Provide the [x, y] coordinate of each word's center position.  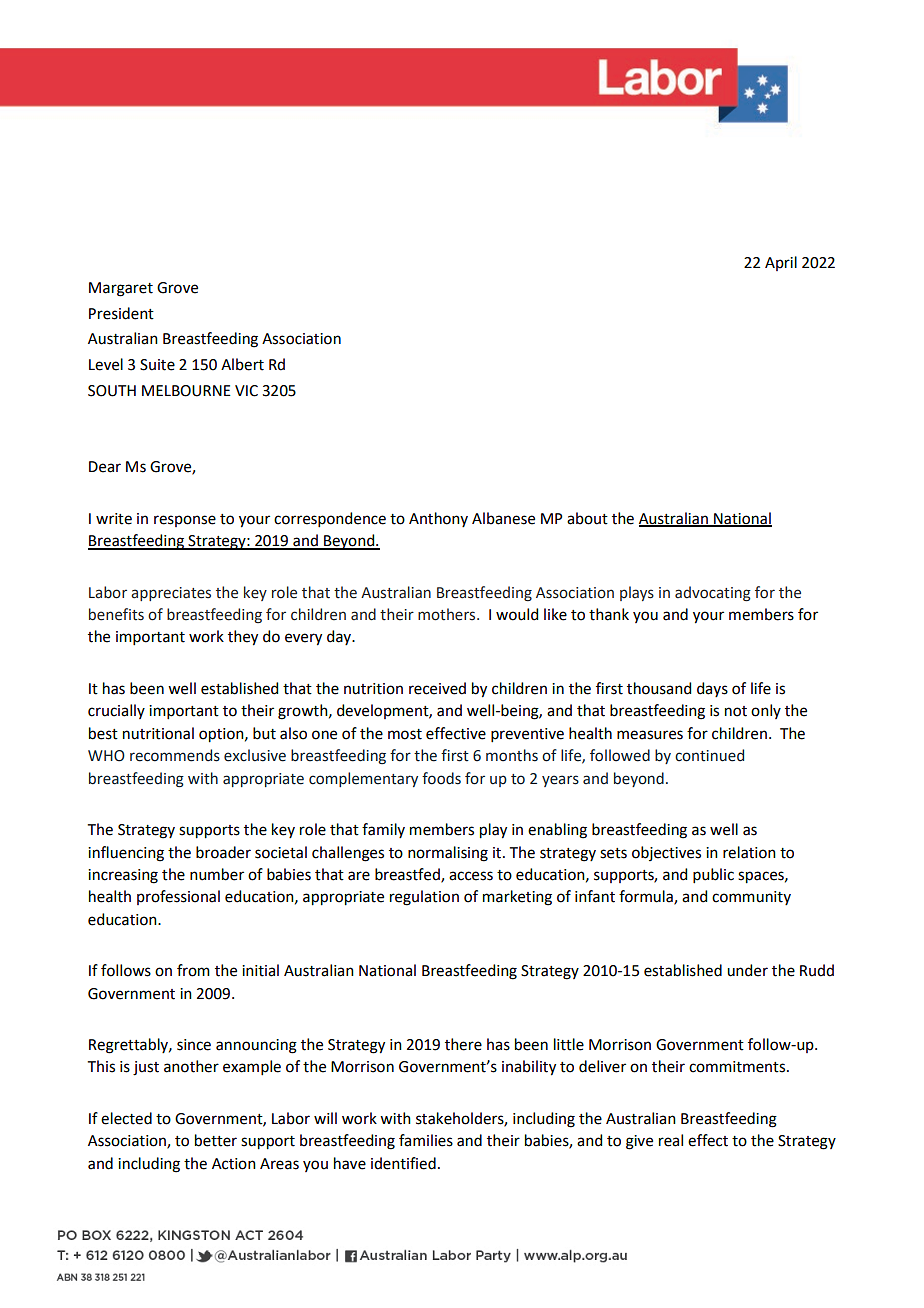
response [185, 521]
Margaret [121, 289]
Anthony [438, 519]
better [216, 1140]
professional [178, 897]
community [751, 898]
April [781, 263]
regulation [424, 898]
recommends [175, 755]
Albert [242, 364]
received [437, 688]
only [766, 711]
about [587, 518]
